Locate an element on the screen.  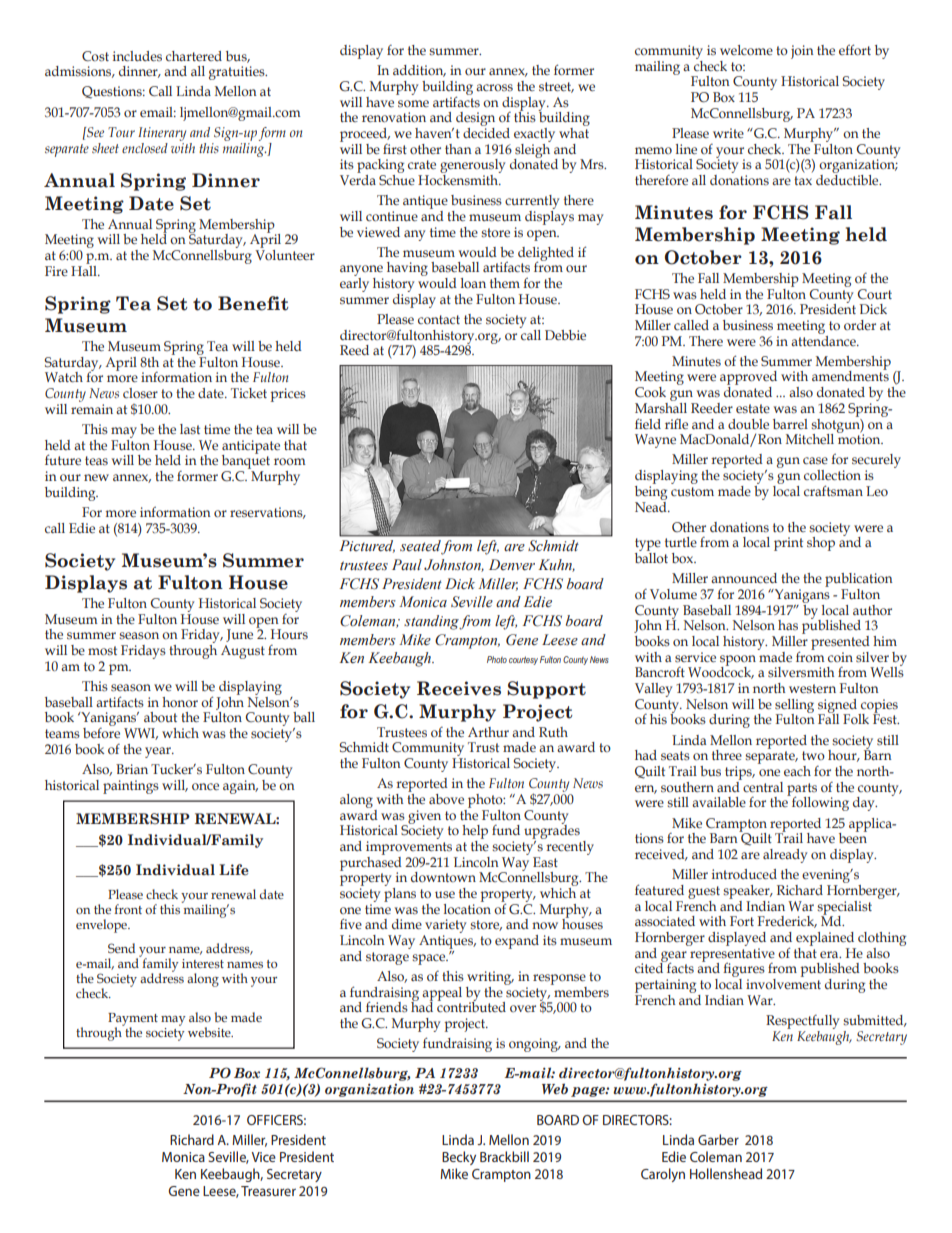
attendance is located at coordinates (824, 339).
